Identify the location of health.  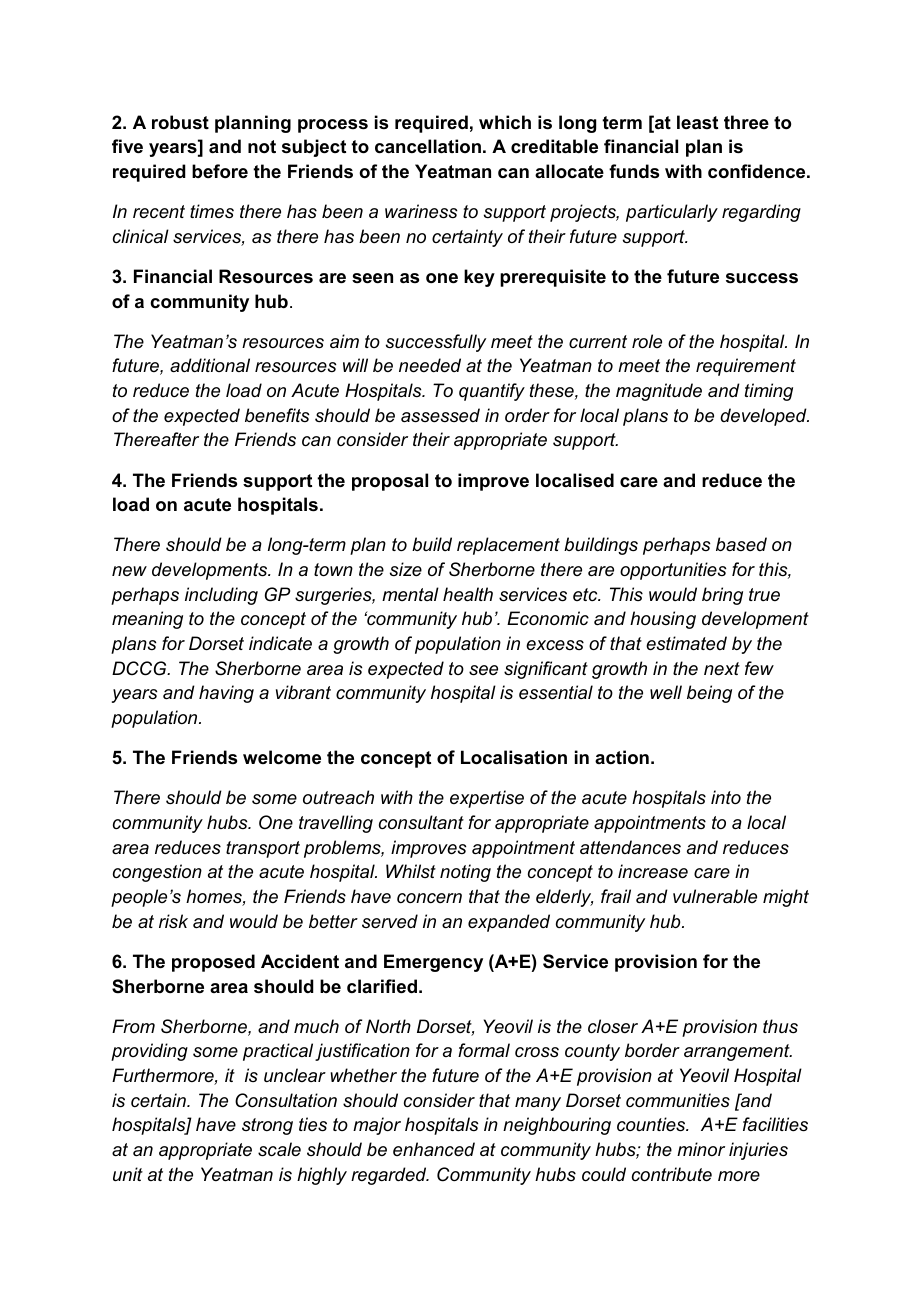
(468, 594).
